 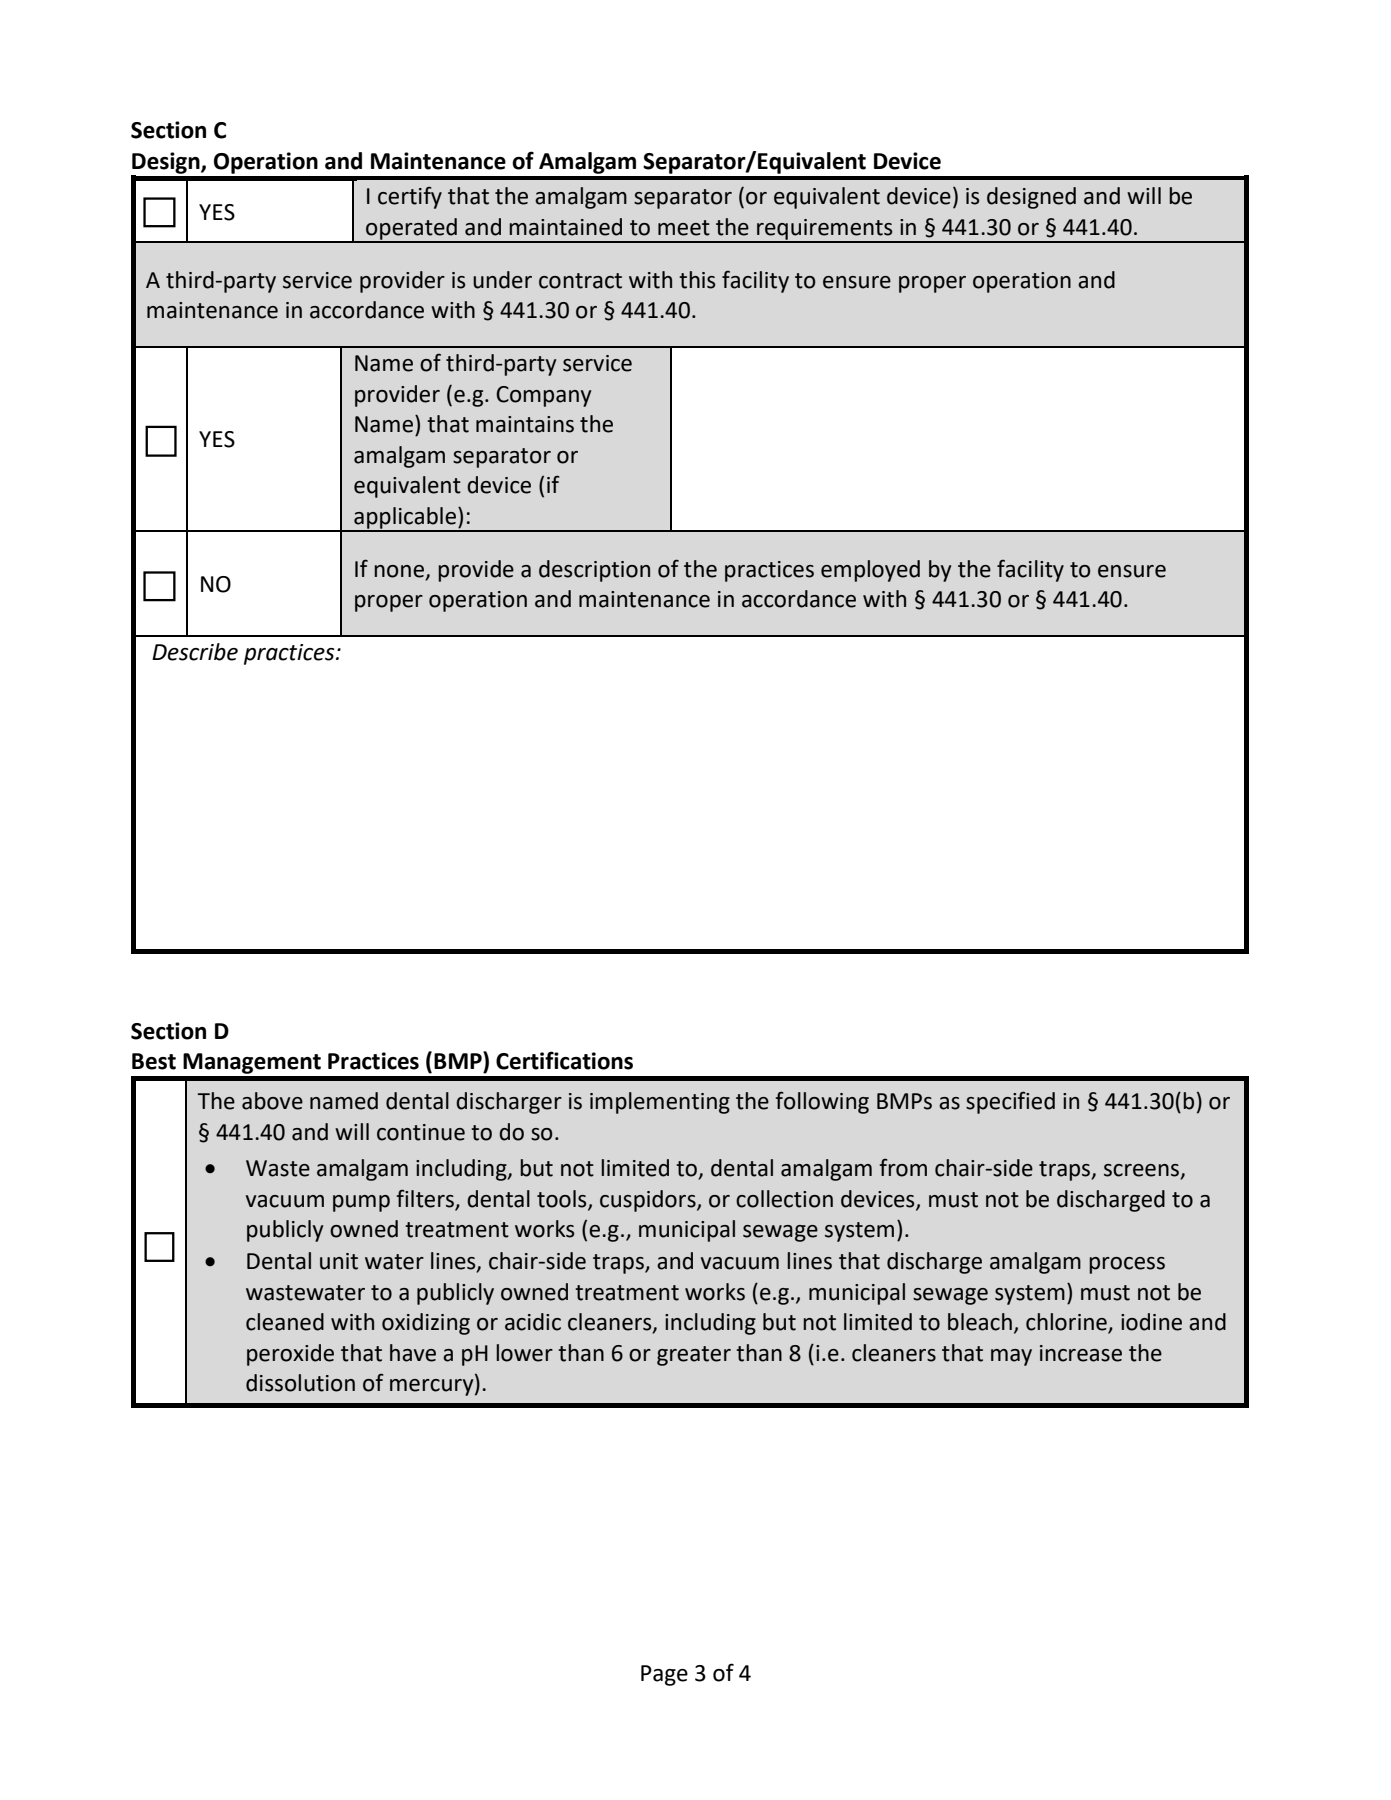 What do you see at coordinates (1011, 1357) in the image?
I see `may` at bounding box center [1011, 1357].
